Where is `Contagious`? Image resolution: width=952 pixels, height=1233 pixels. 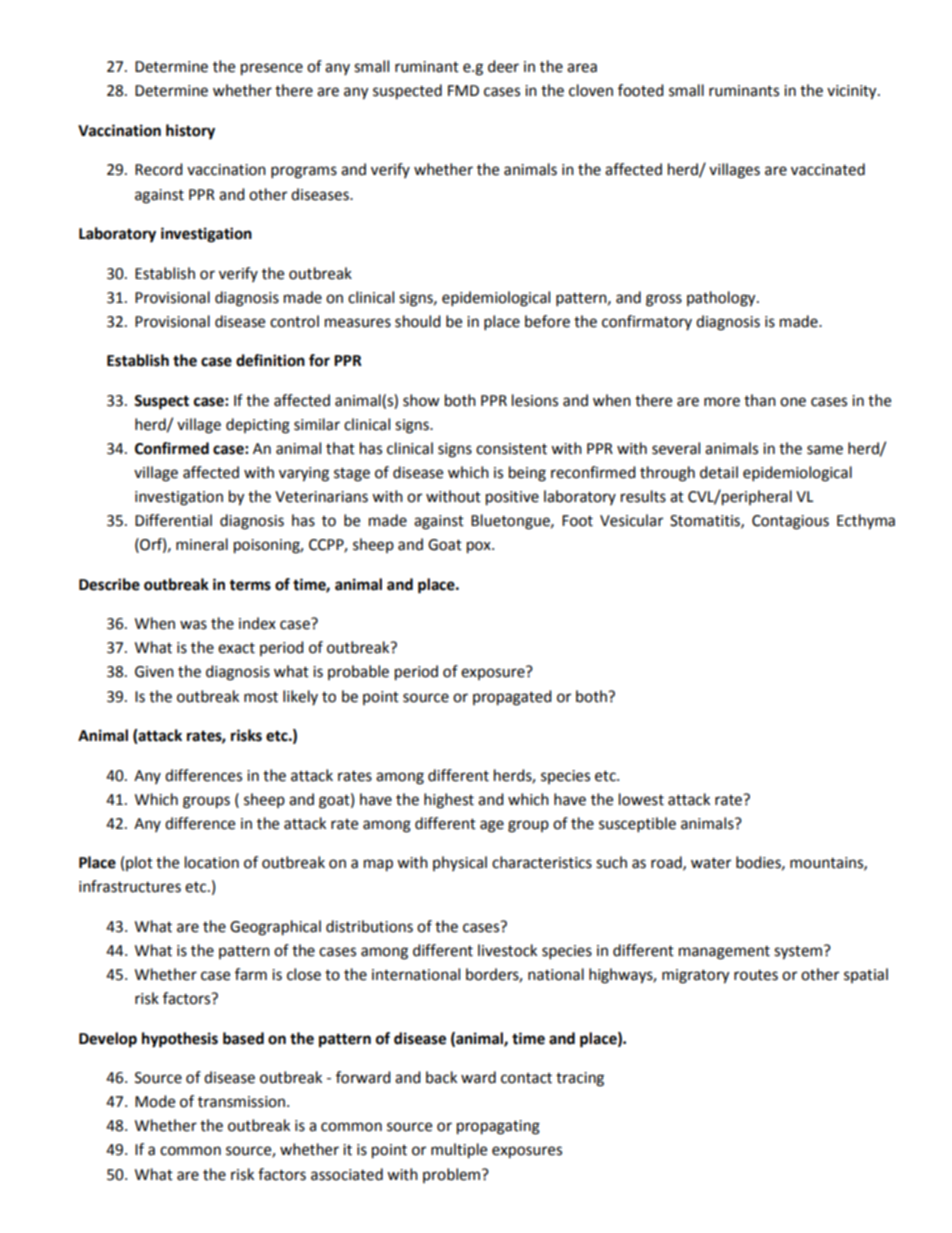
Contagious is located at coordinates (790, 522).
